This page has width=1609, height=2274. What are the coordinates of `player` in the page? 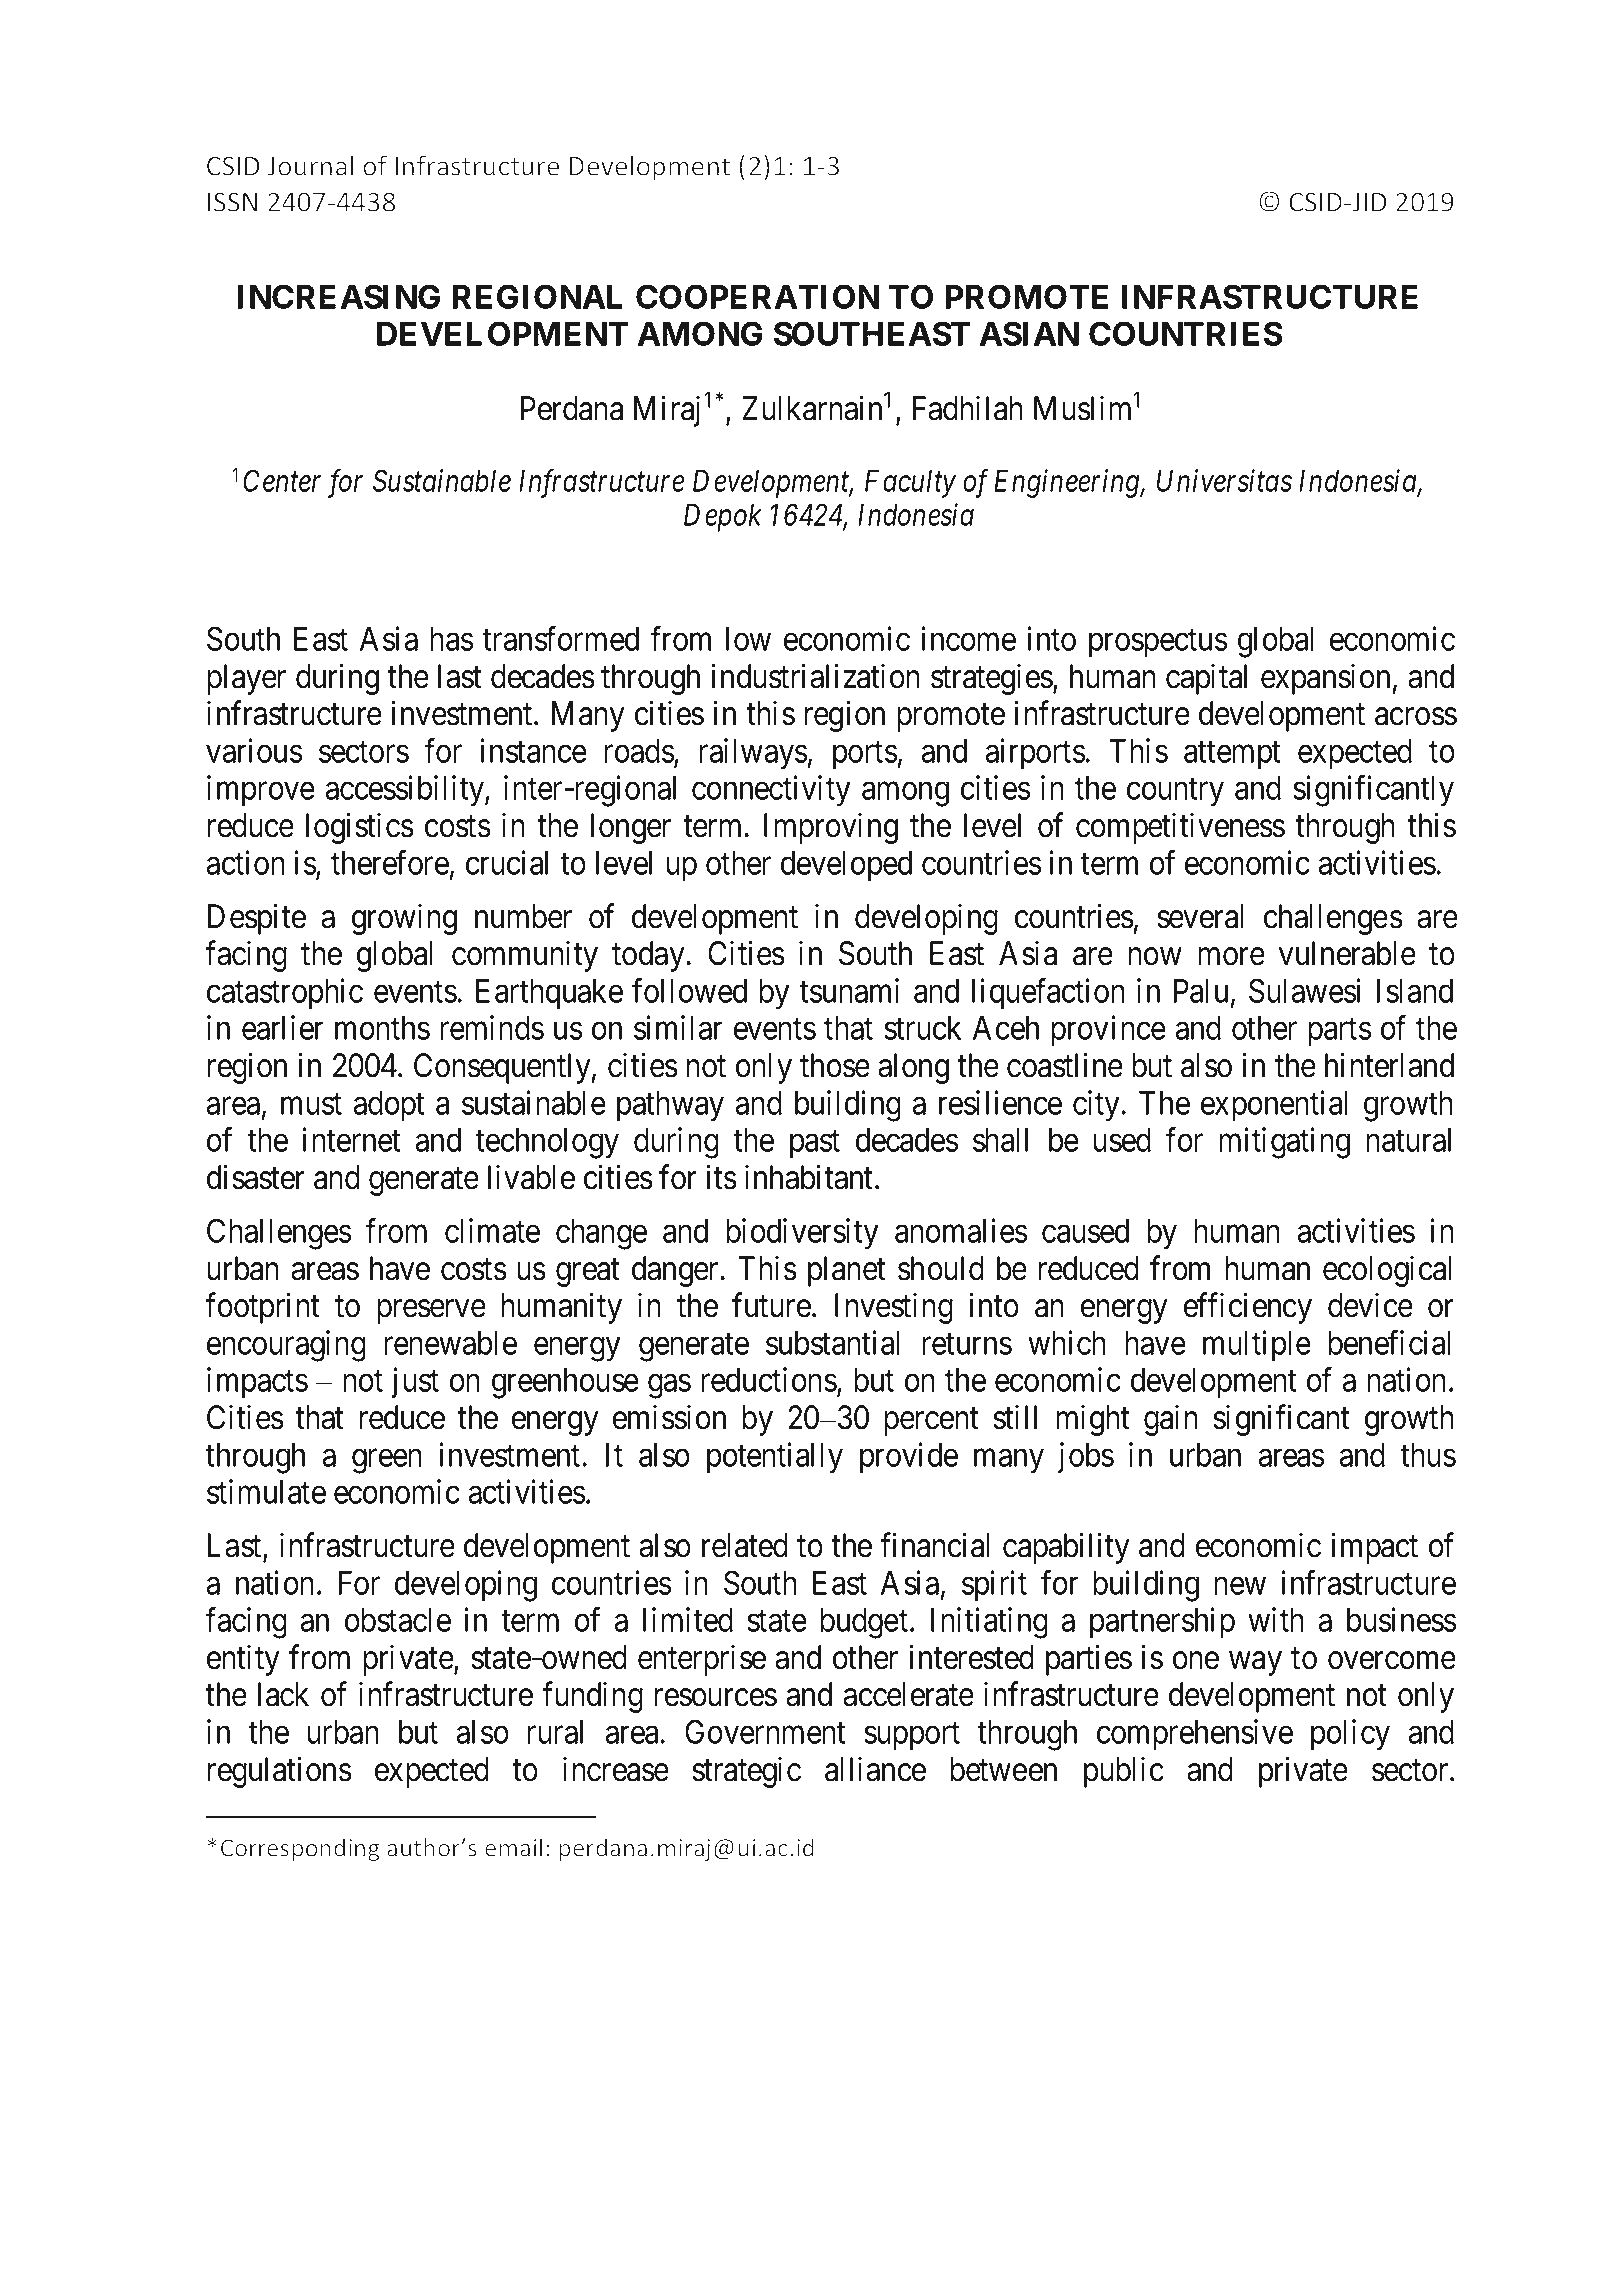 It's located at (246, 679).
